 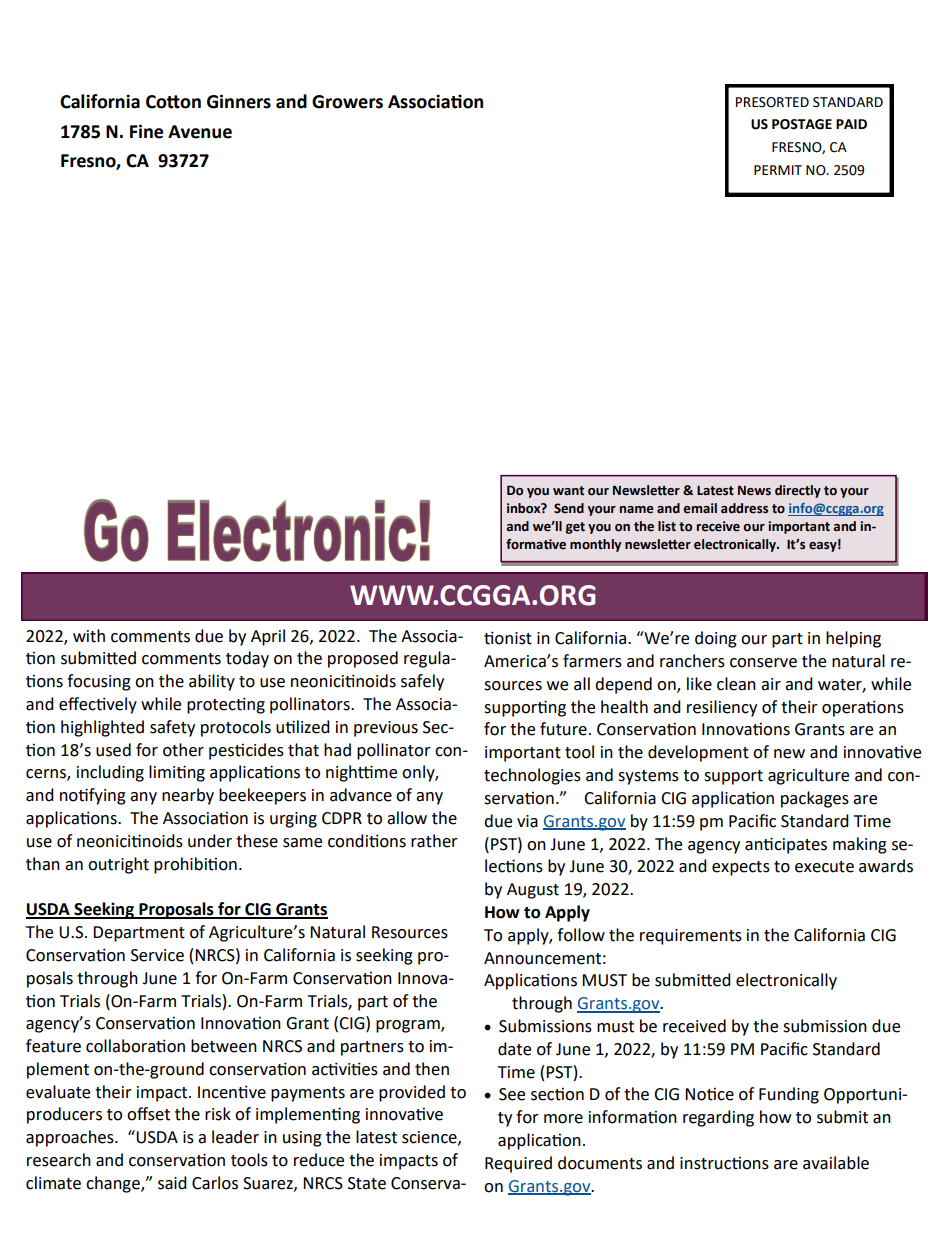 I want to click on want, so click(x=568, y=491).
